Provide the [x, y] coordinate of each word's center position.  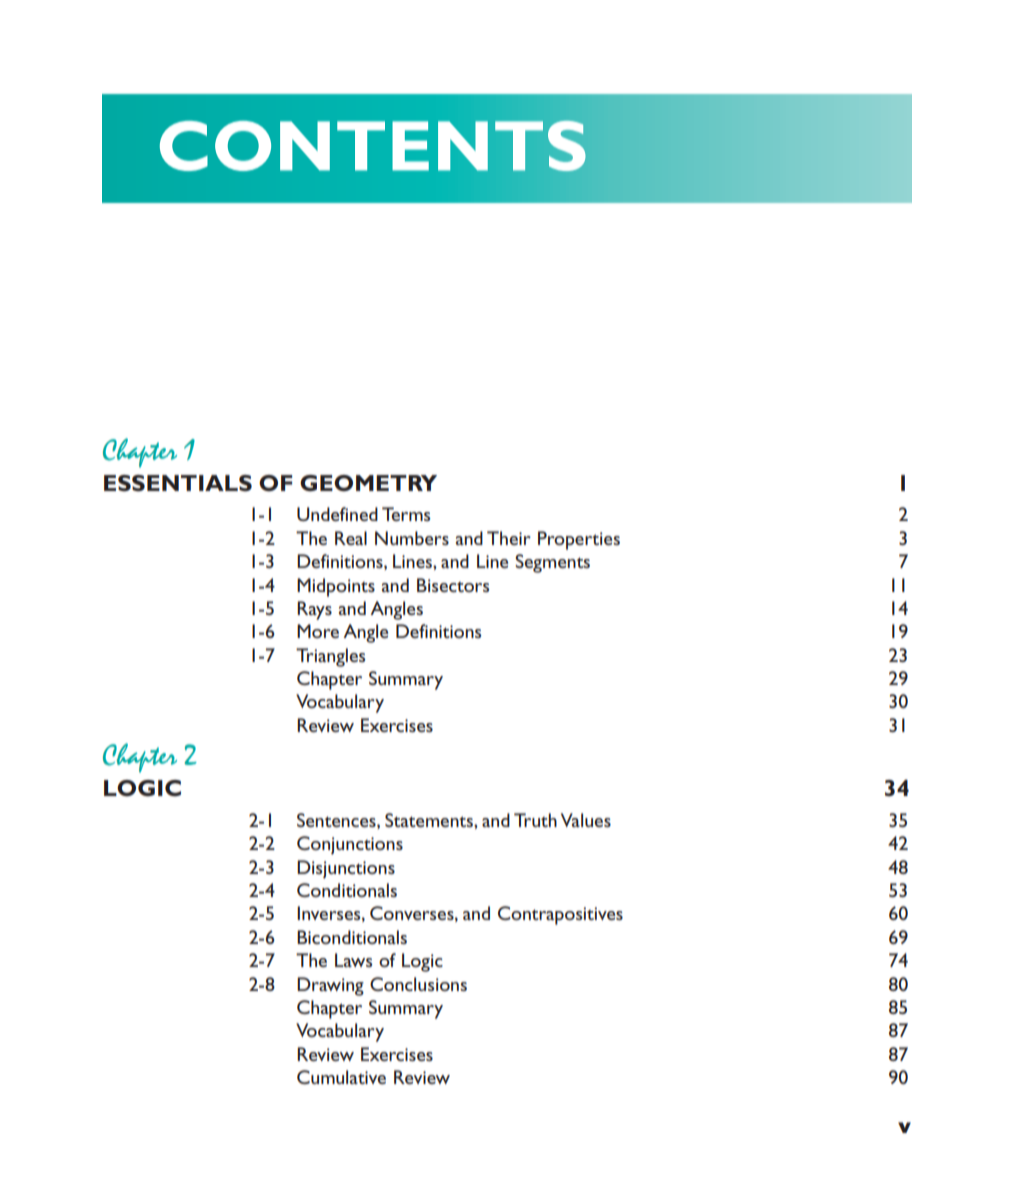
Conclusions [418, 984]
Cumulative [341, 1077]
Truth [535, 820]
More [318, 631]
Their [509, 538]
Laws [353, 960]
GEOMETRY [368, 483]
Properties [579, 540]
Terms [406, 514]
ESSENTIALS [178, 483]
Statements [430, 820]
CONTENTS [373, 145]
